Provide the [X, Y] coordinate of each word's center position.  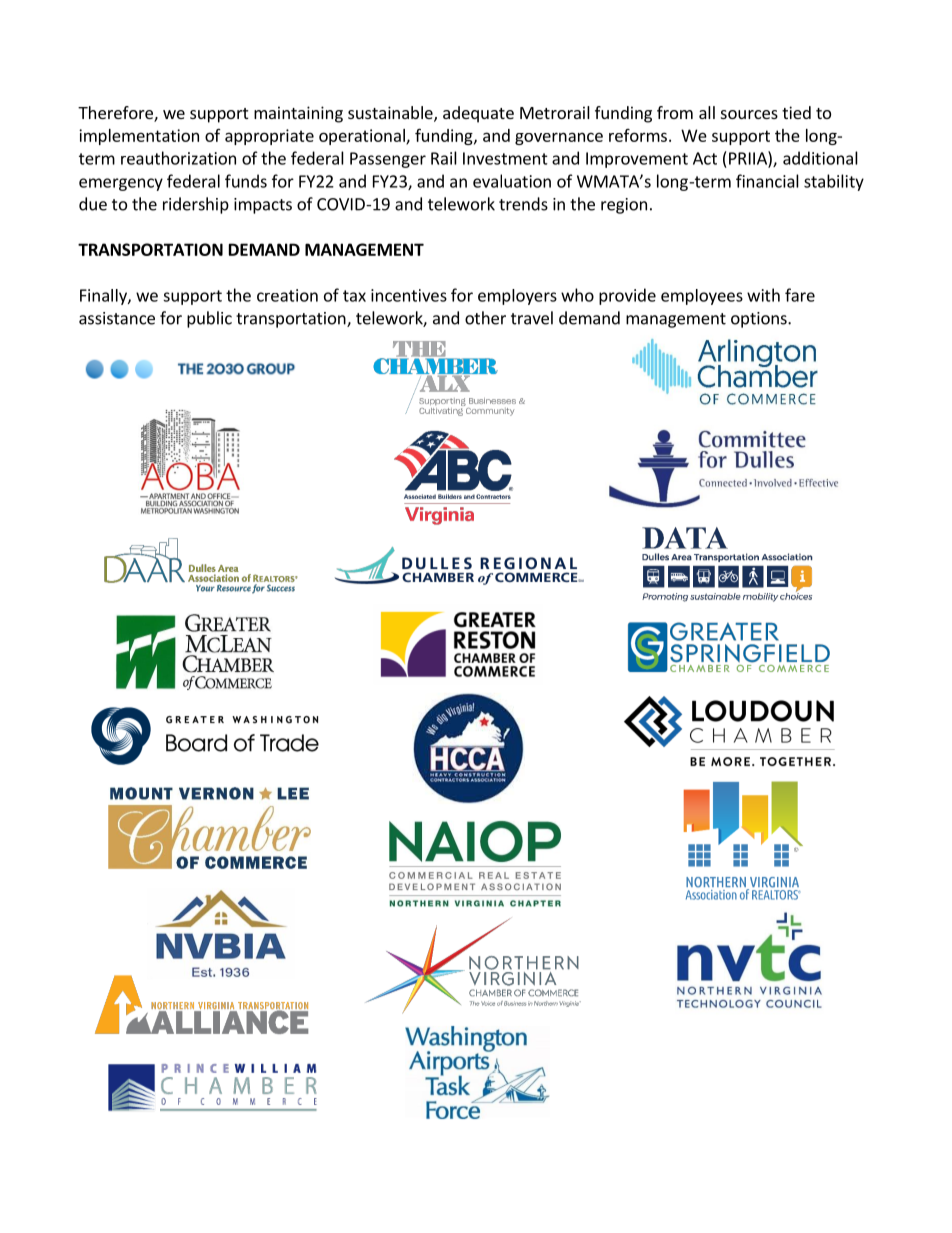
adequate [478, 114]
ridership [196, 205]
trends [523, 204]
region [624, 206]
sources [749, 114]
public [209, 319]
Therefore [116, 114]
